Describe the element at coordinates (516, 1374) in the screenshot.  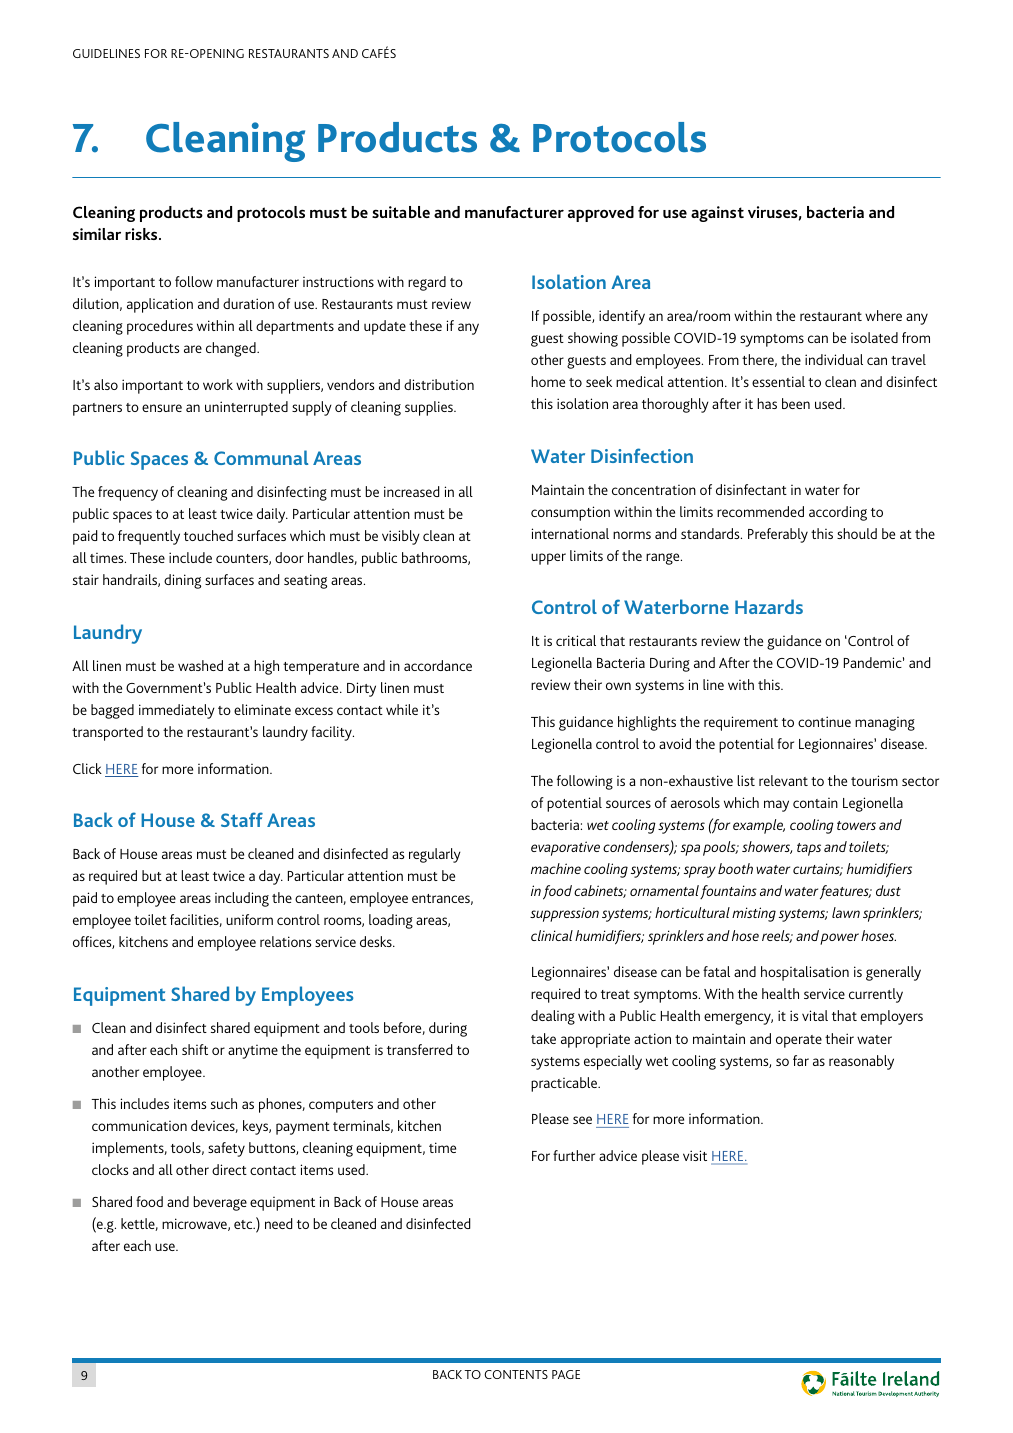
I see `CONTENTS` at that location.
